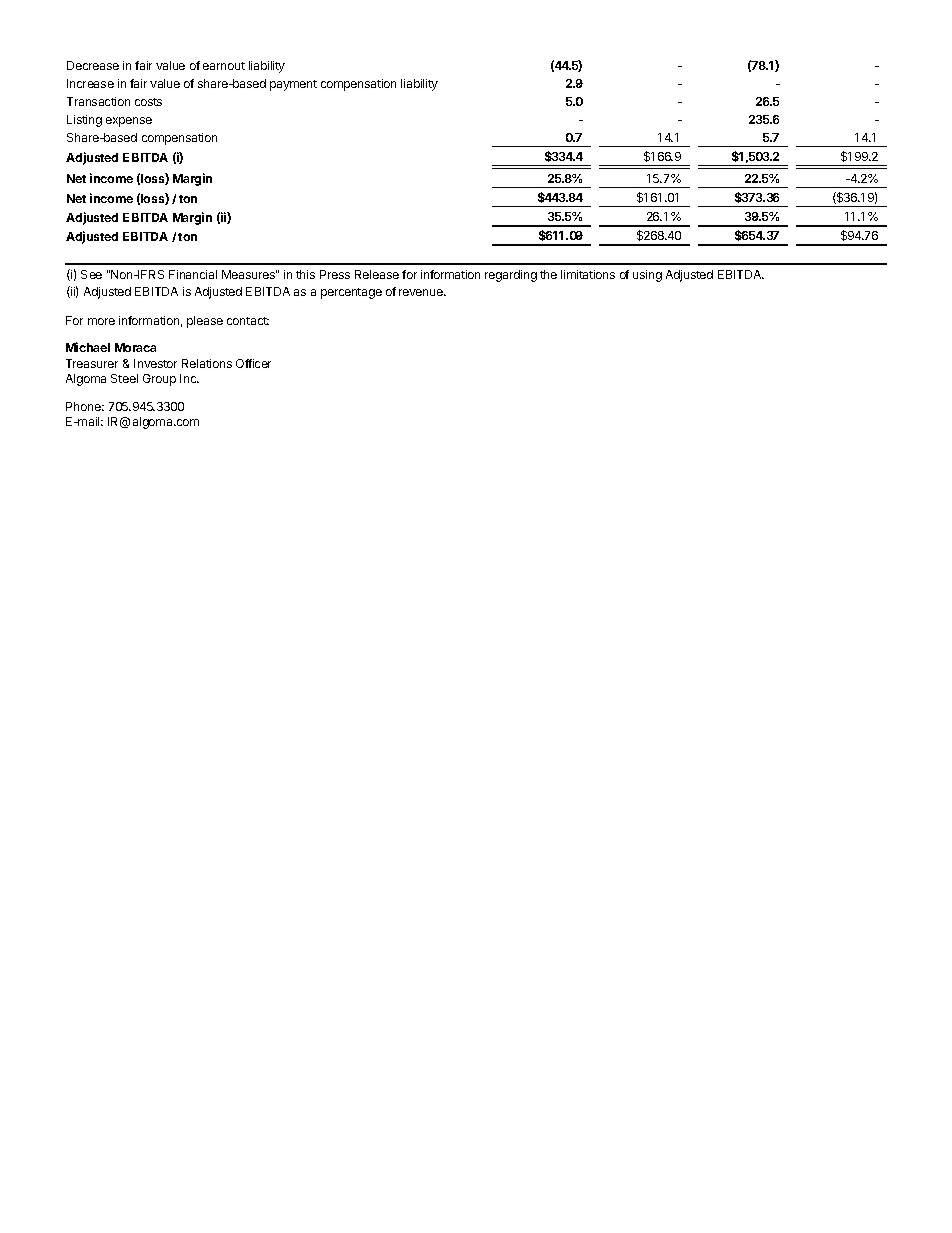  Describe the element at coordinates (193, 274) in the screenshot. I see `Financial` at that location.
